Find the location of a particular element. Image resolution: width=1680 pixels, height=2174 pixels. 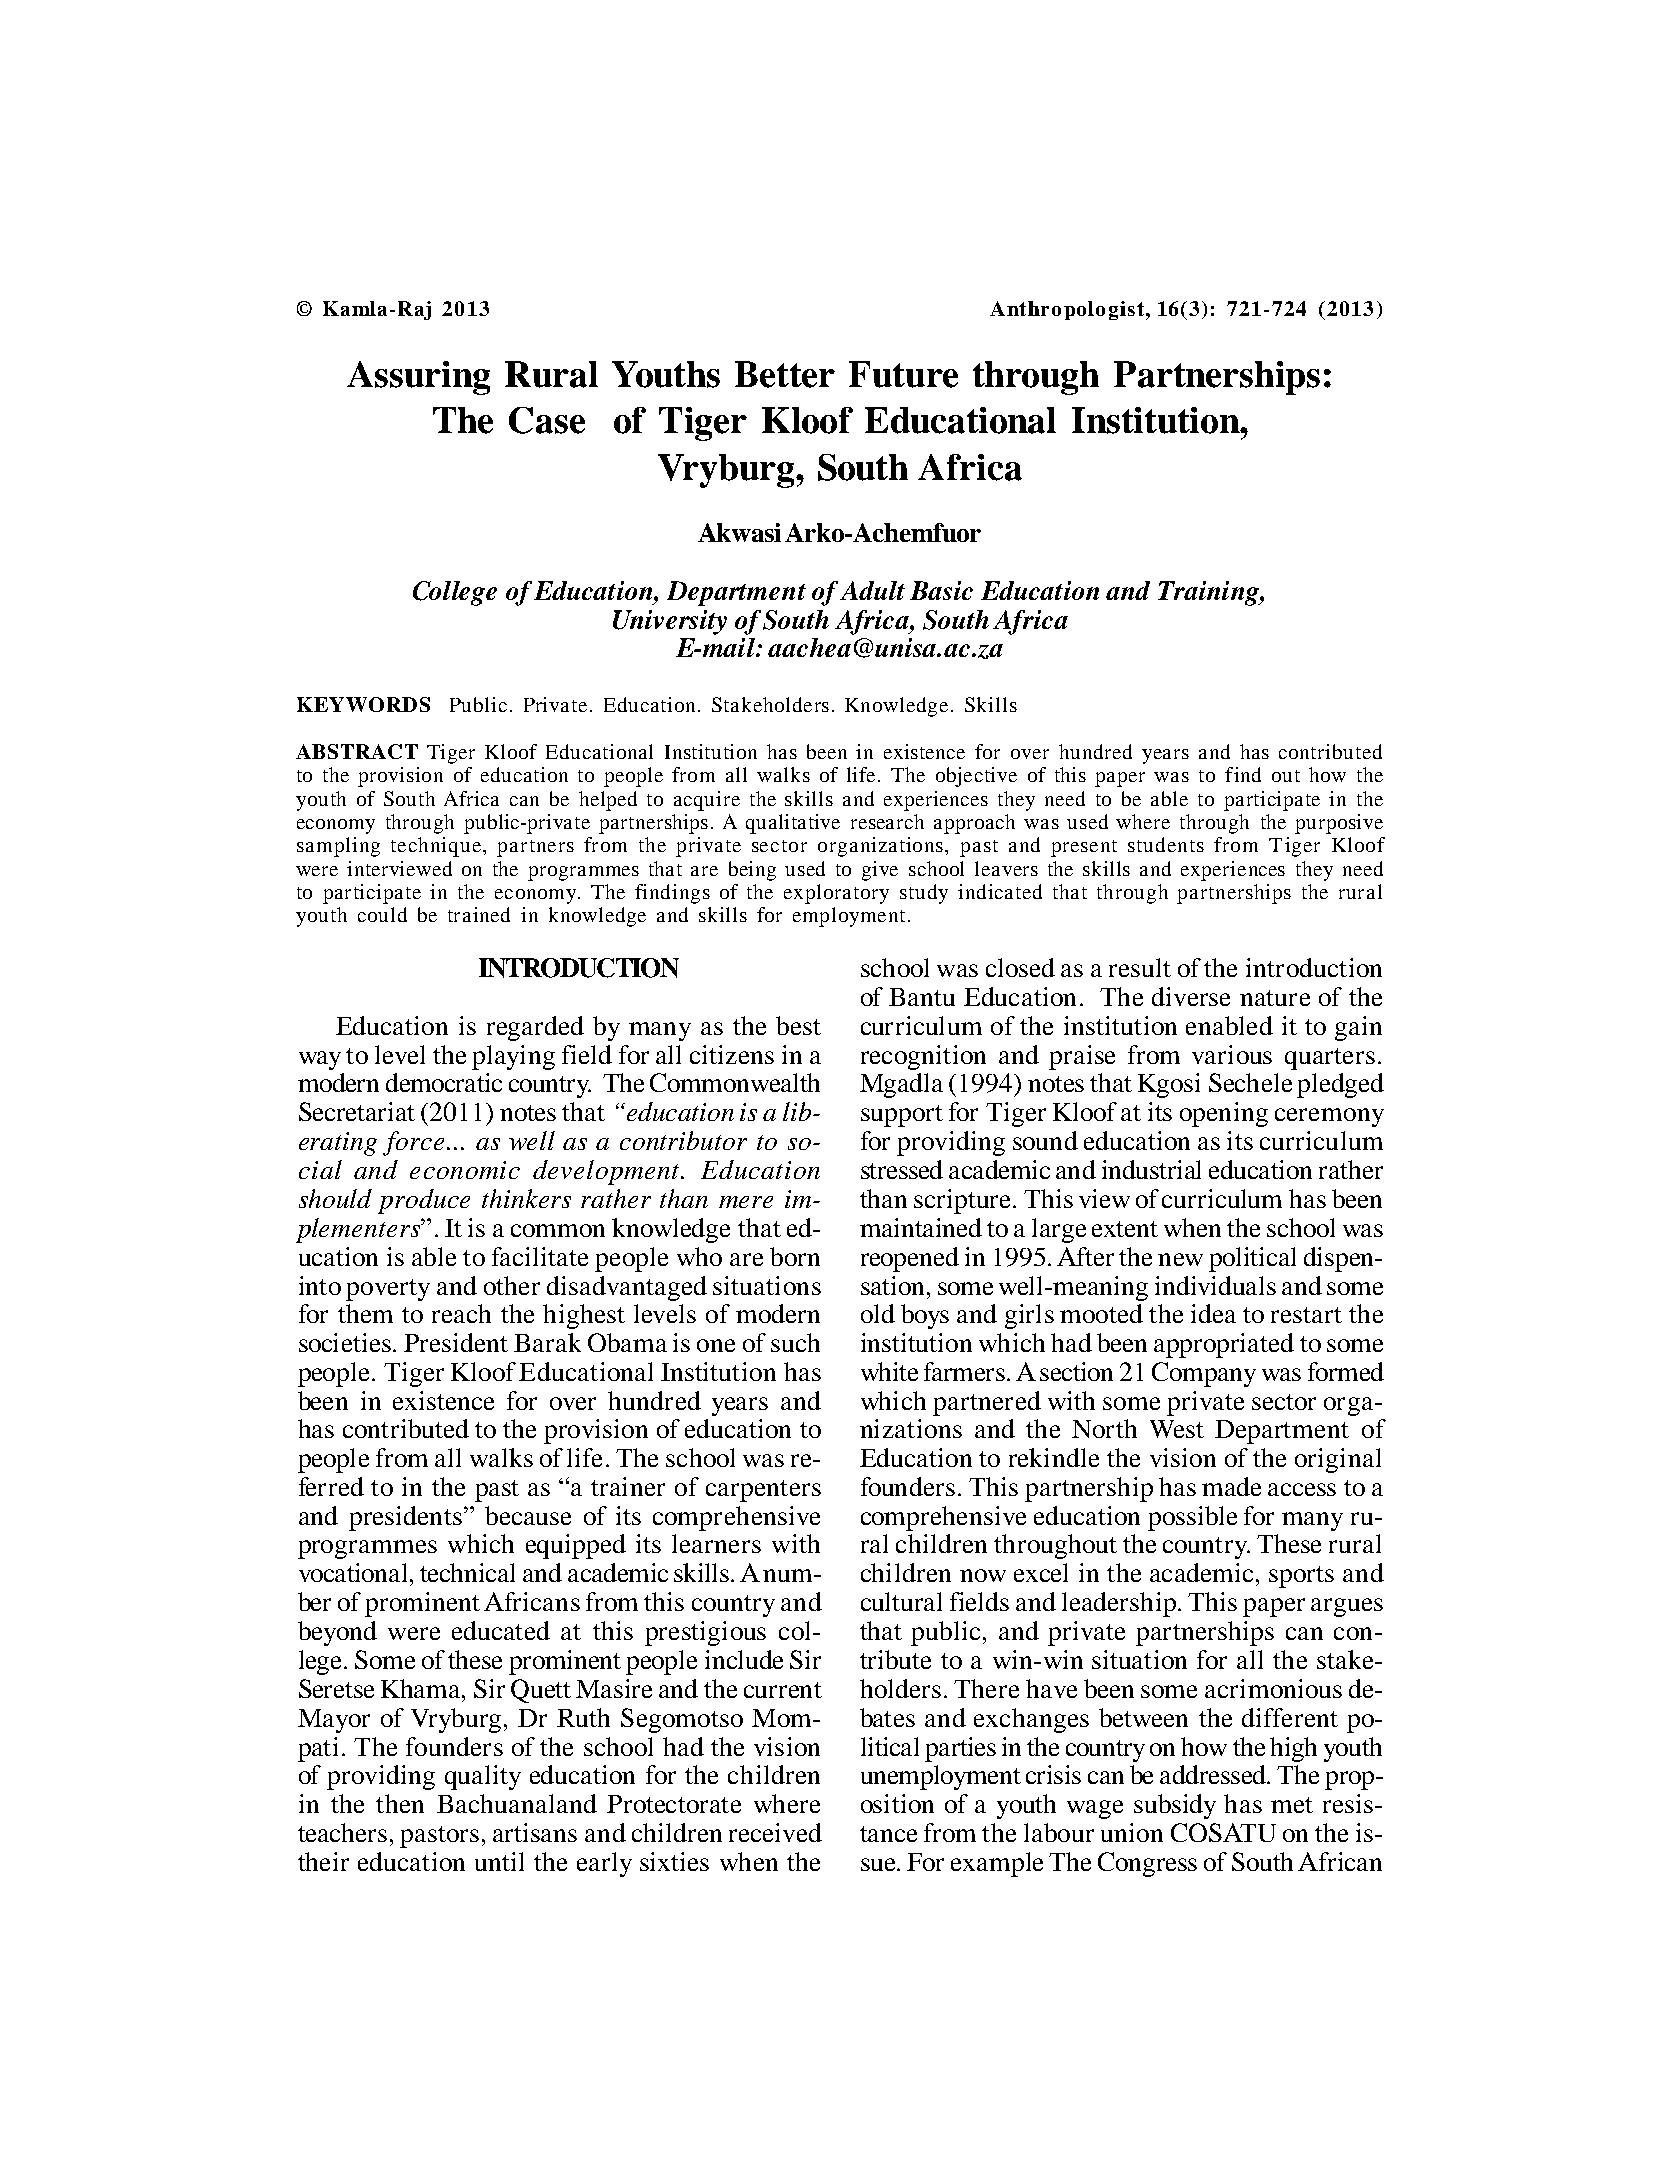

opening is located at coordinates (1224, 1114).
